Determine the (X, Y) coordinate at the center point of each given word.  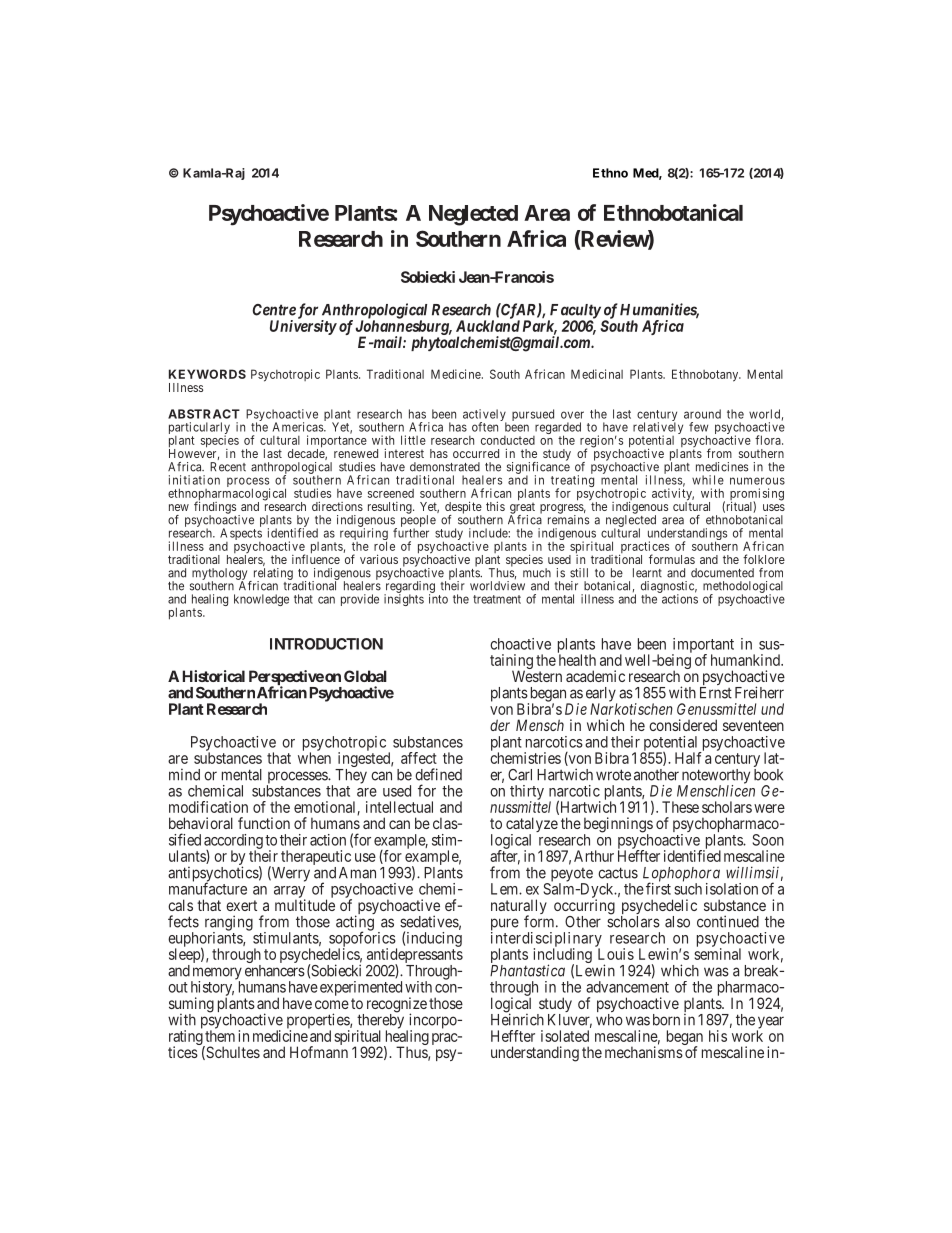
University (303, 327)
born (666, 1020)
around (702, 414)
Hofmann (319, 1052)
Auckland (488, 325)
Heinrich (517, 1019)
